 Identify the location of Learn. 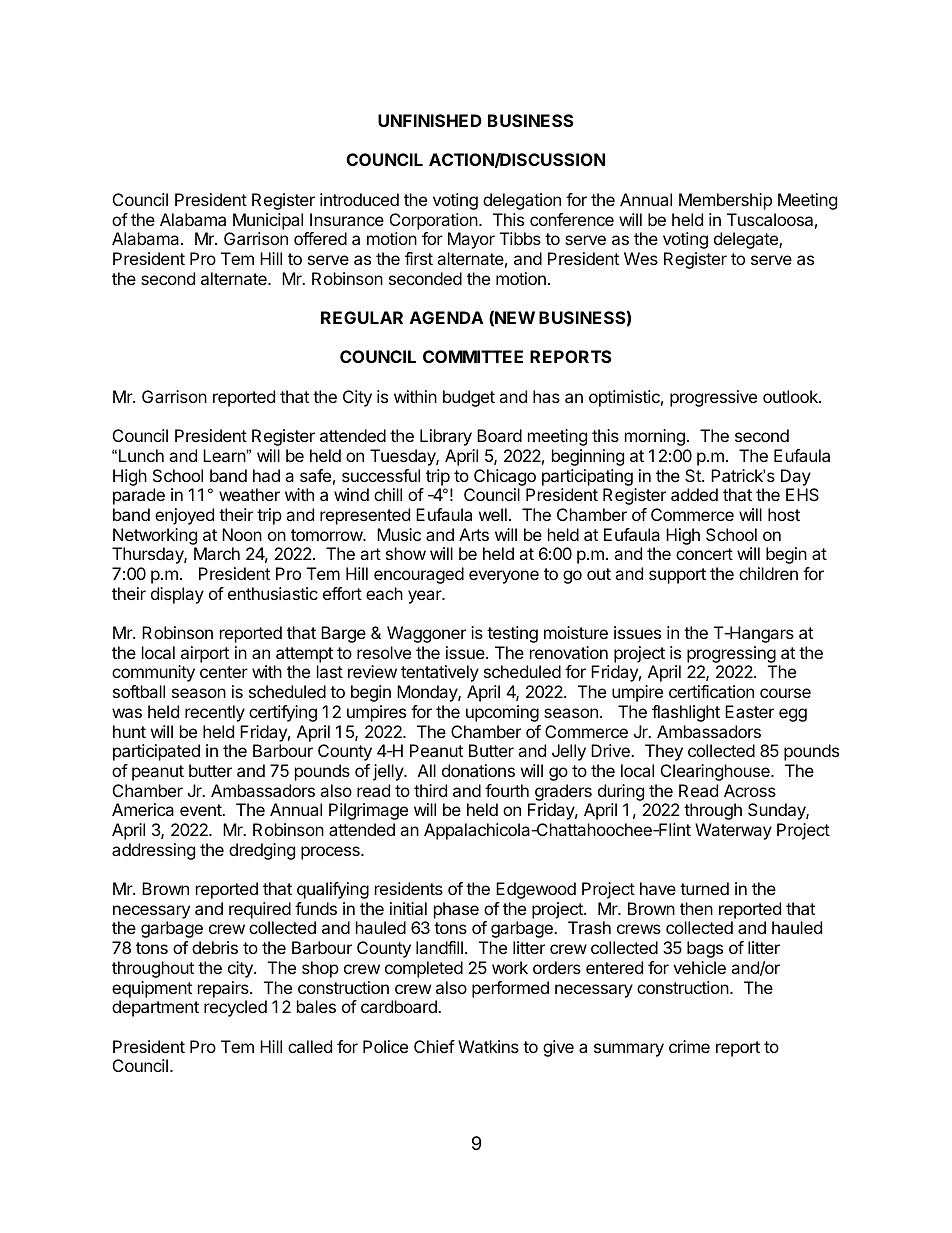
(225, 455).
